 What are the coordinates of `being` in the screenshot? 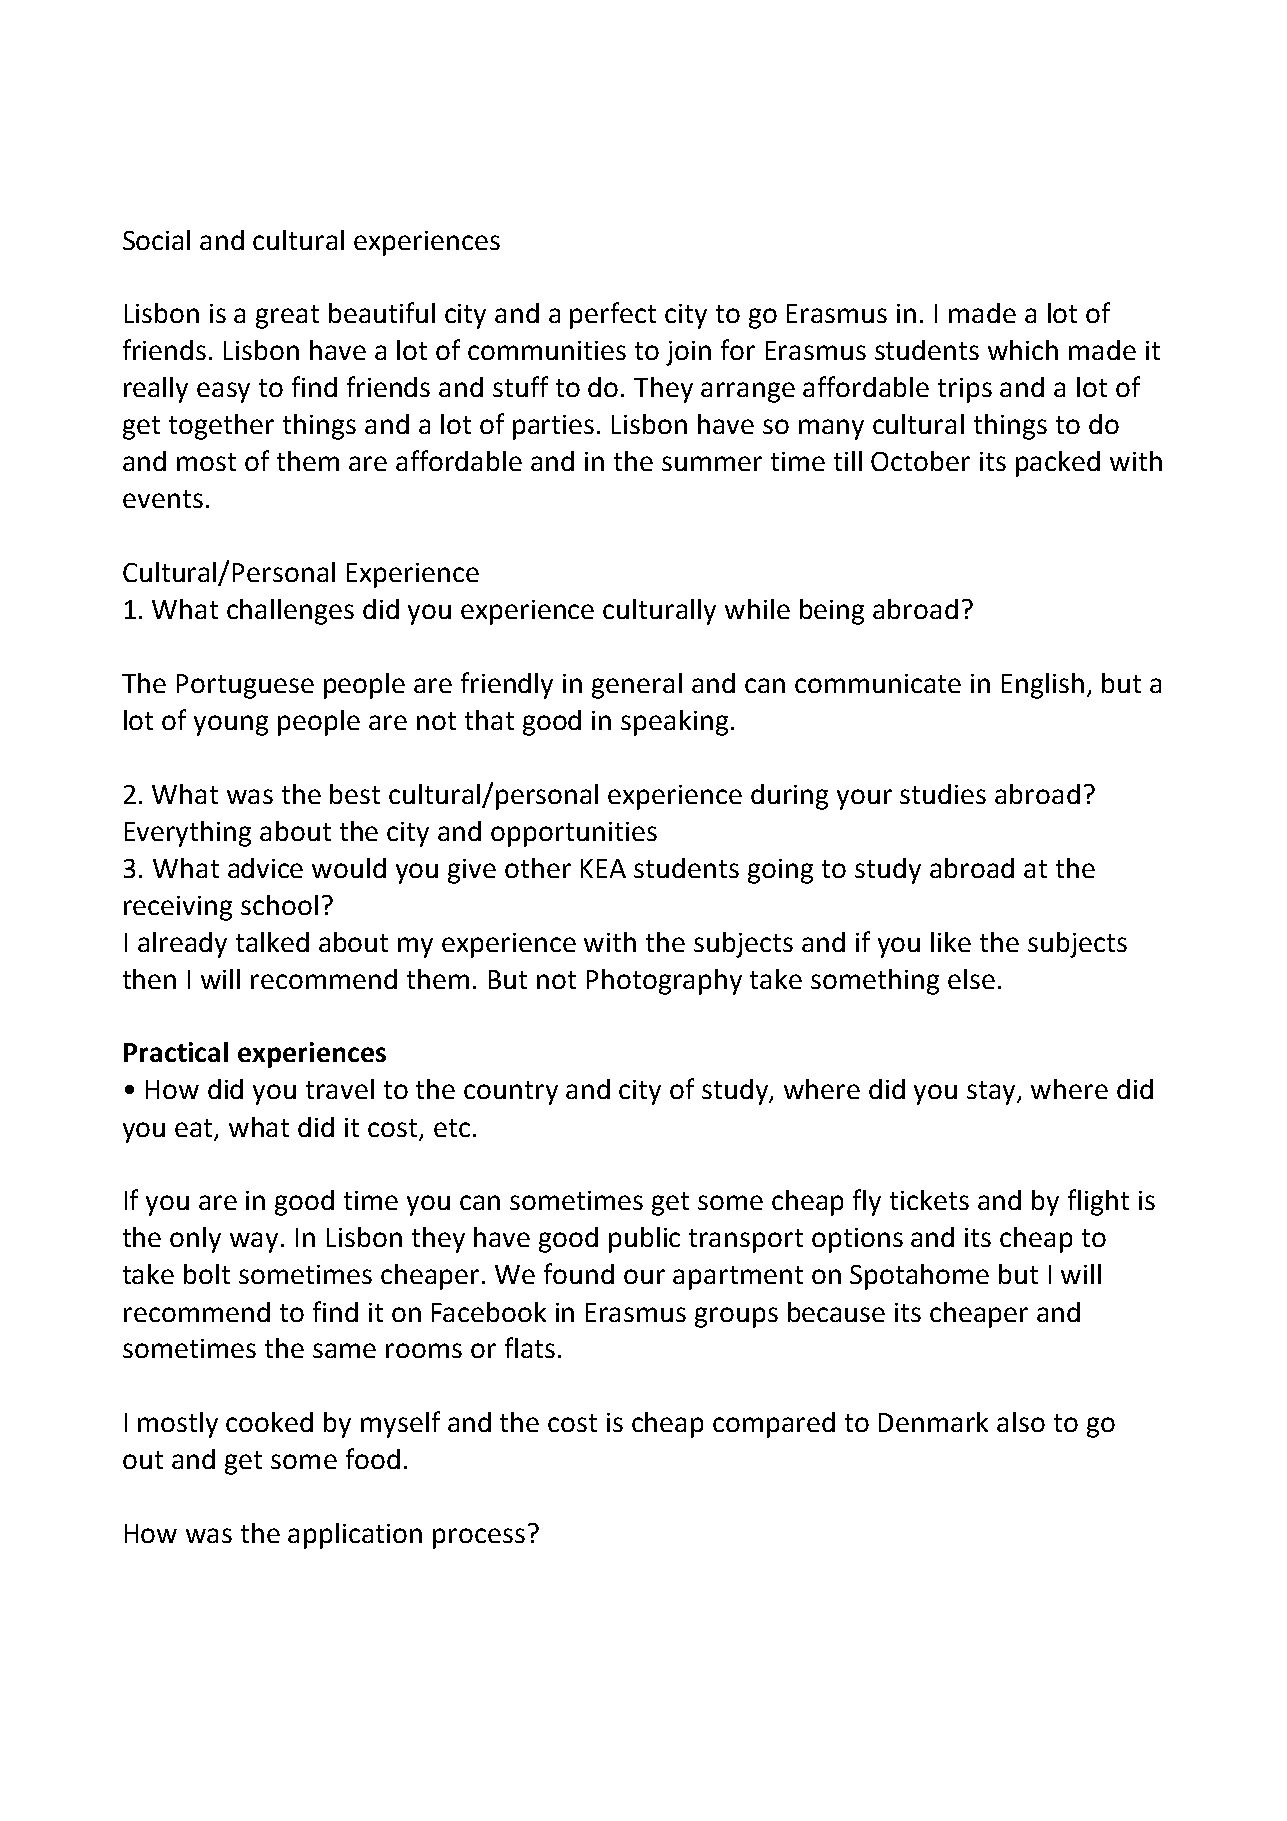 It's located at (832, 612).
